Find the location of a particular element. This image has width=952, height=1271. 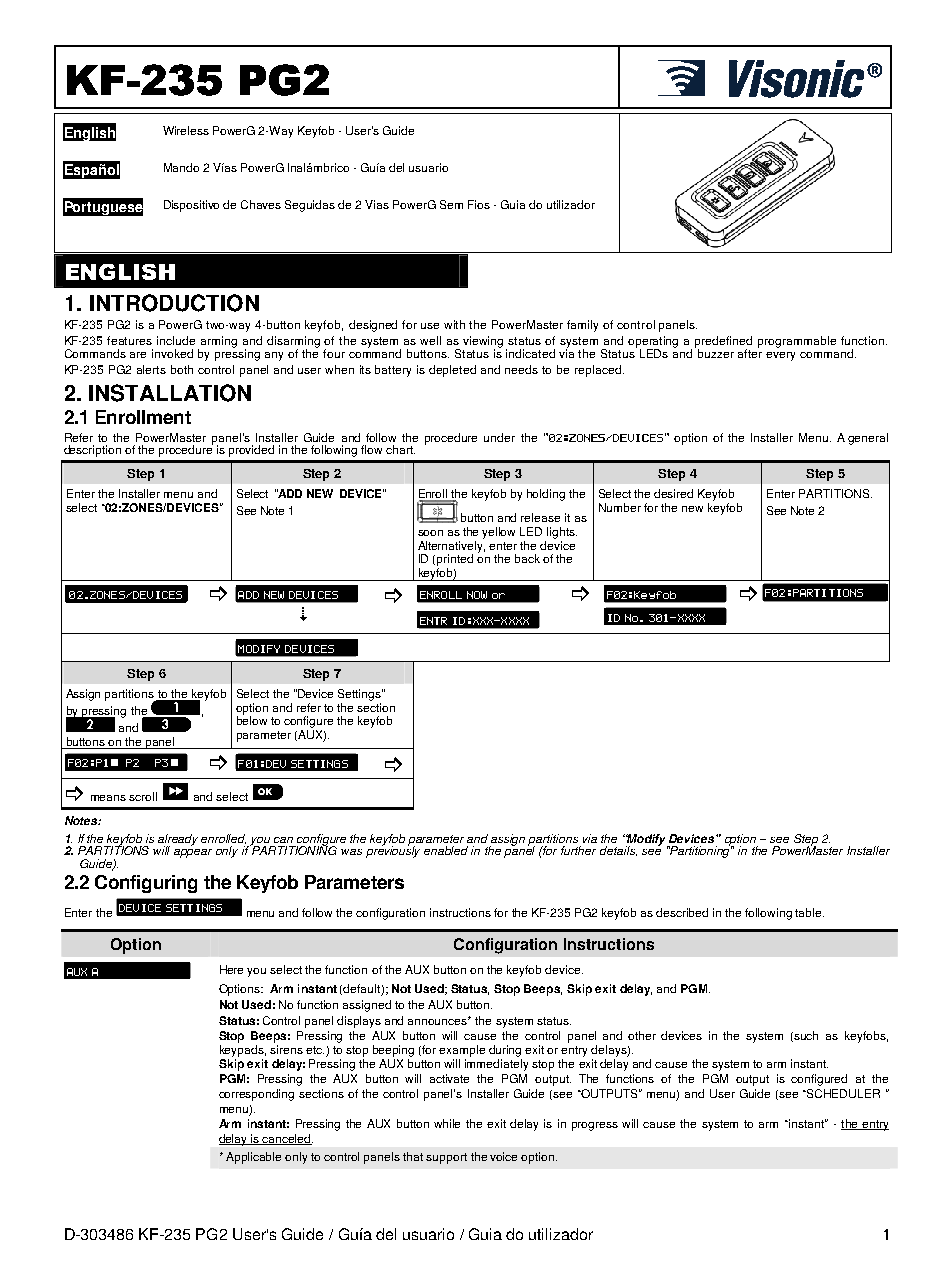

previously is located at coordinates (393, 851).
